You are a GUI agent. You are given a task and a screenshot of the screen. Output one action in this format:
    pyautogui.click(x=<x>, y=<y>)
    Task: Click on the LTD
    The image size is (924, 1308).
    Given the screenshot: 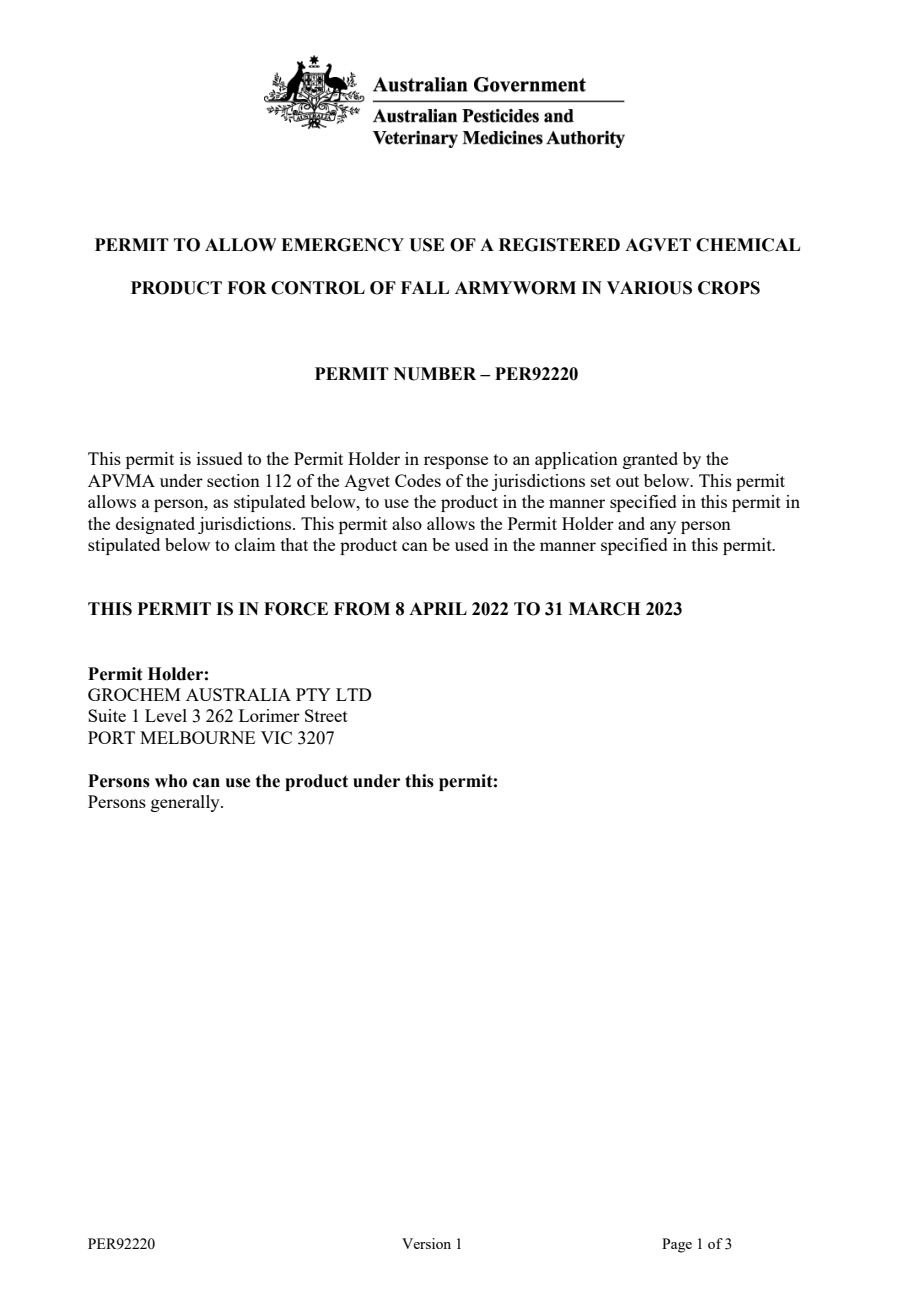 What is the action you would take?
    pyautogui.click(x=353, y=694)
